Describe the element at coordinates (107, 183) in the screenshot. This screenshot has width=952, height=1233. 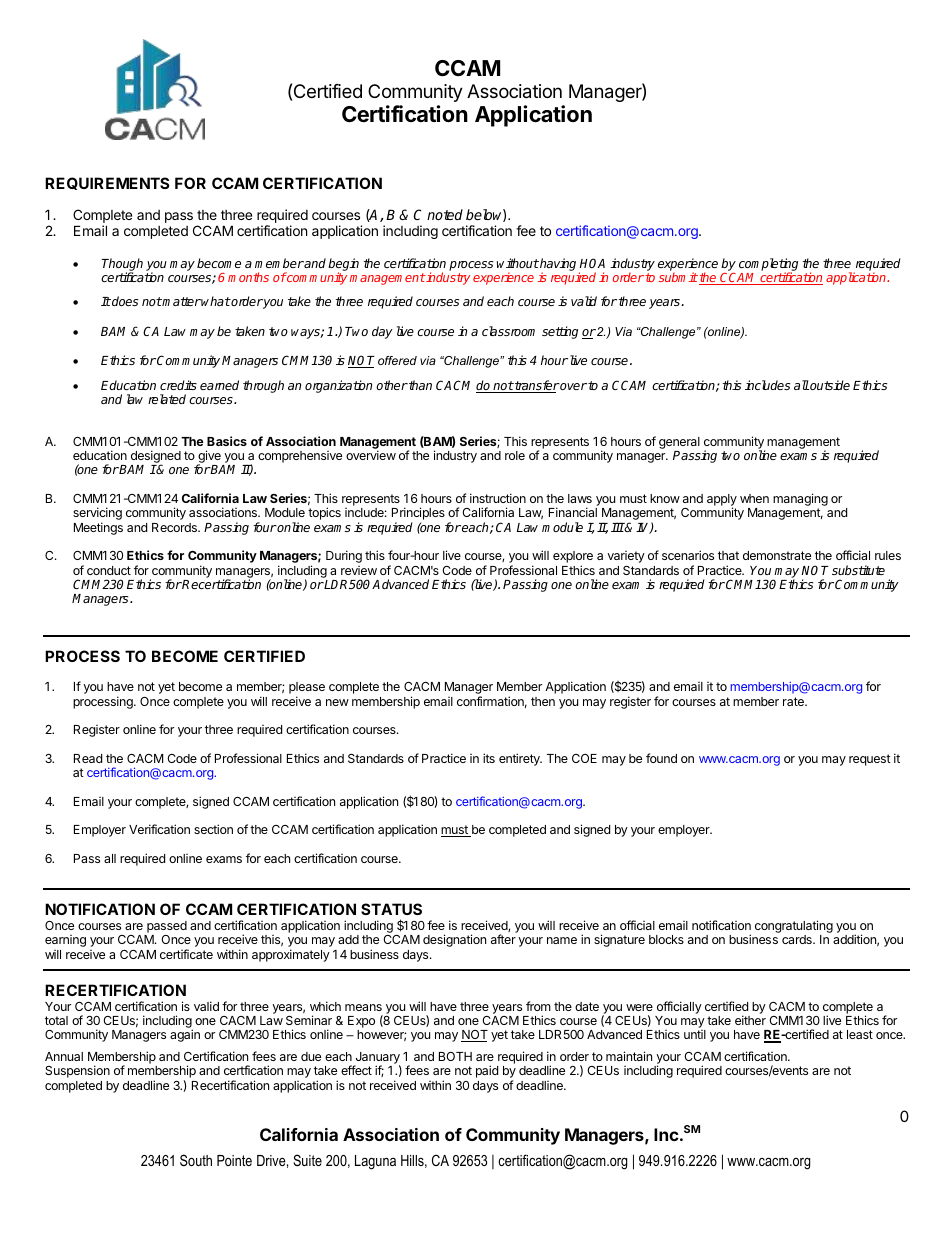
I see `REQUIREMENTS` at that location.
